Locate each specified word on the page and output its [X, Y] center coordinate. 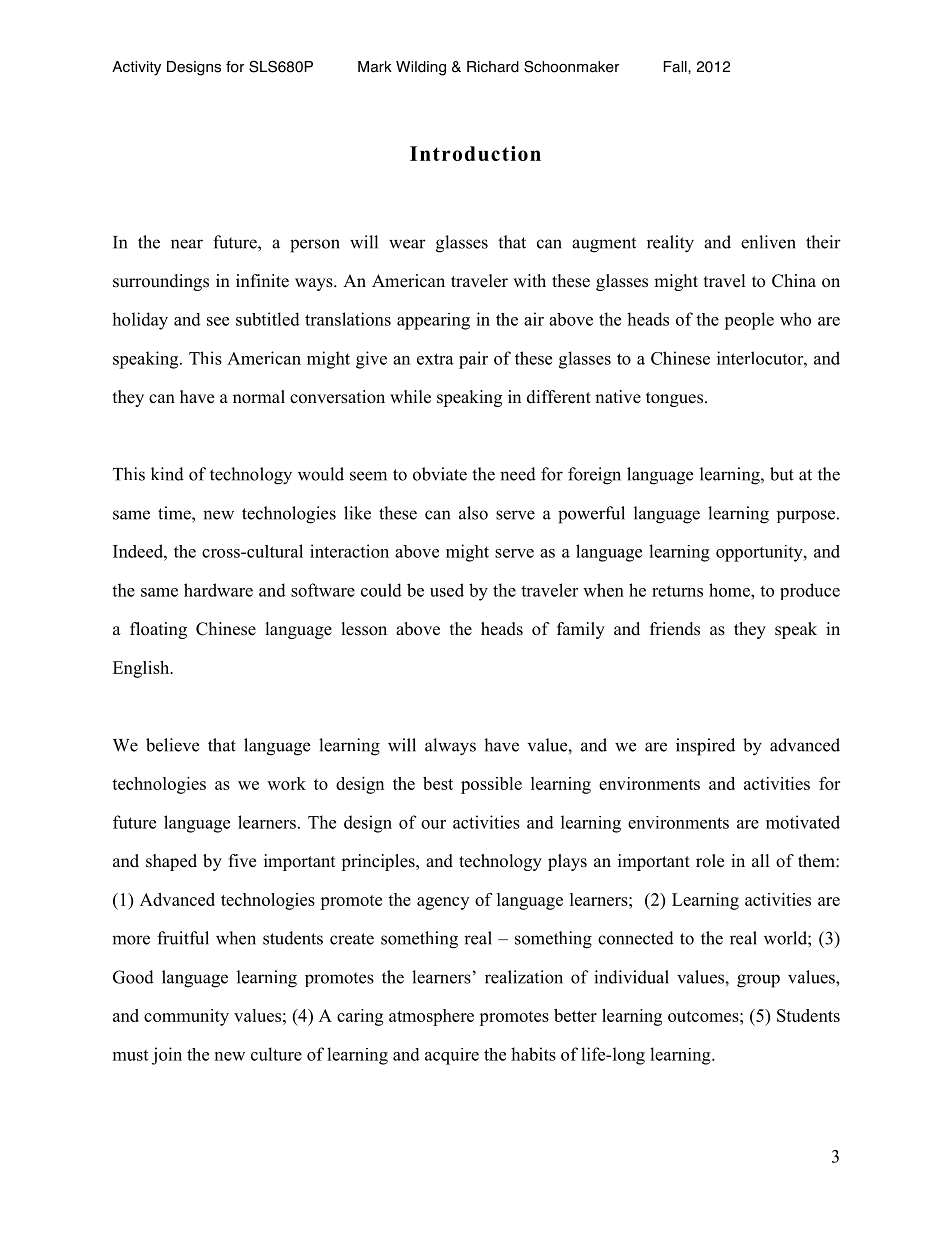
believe [172, 745]
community [186, 1017]
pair [473, 360]
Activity [136, 68]
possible [491, 785]
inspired [705, 747]
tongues [674, 399]
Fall [676, 67]
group [758, 981]
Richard [493, 67]
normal [259, 397]
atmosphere [431, 1017]
